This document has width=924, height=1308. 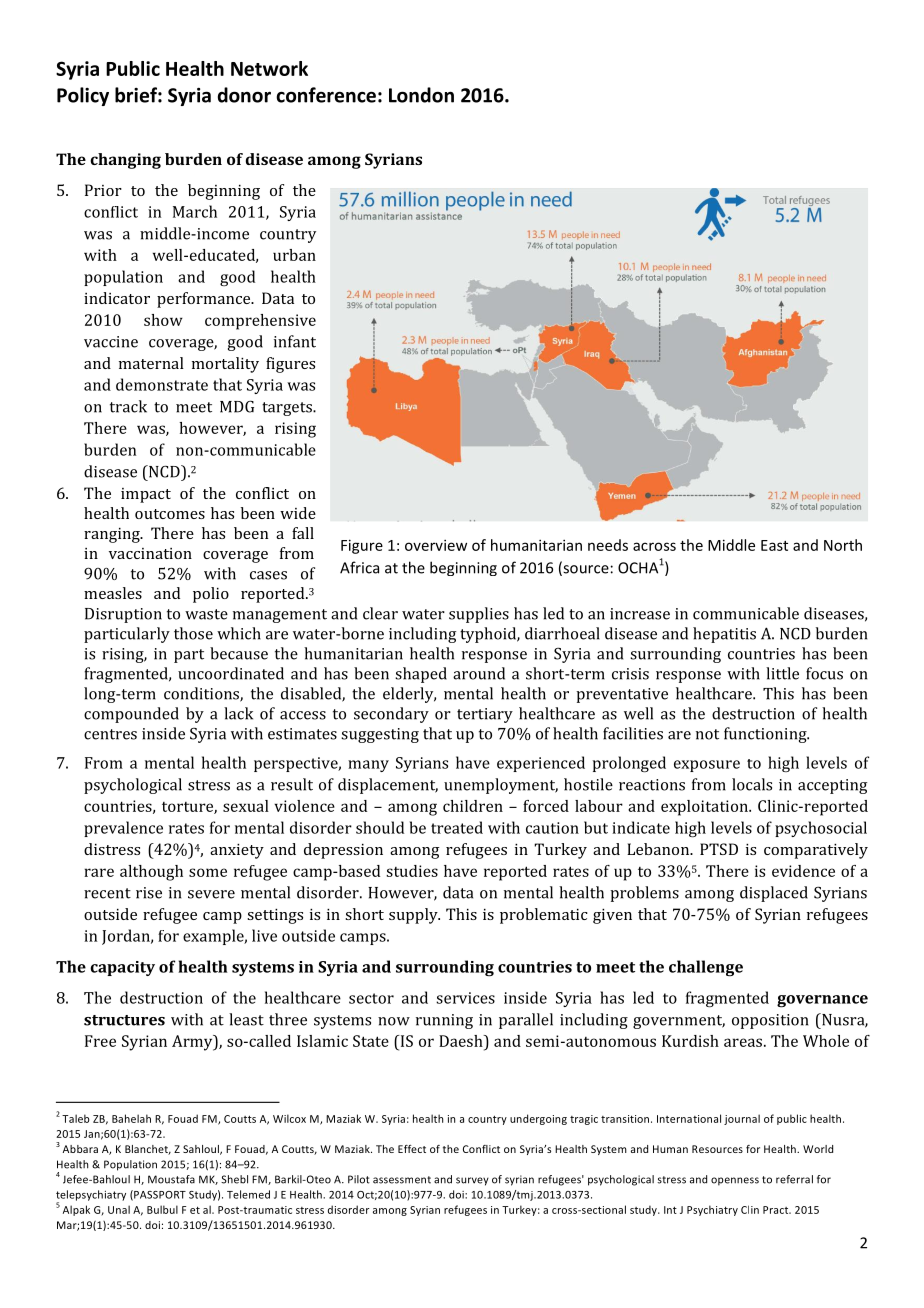 What do you see at coordinates (479, 615) in the document?
I see `supplies` at bounding box center [479, 615].
